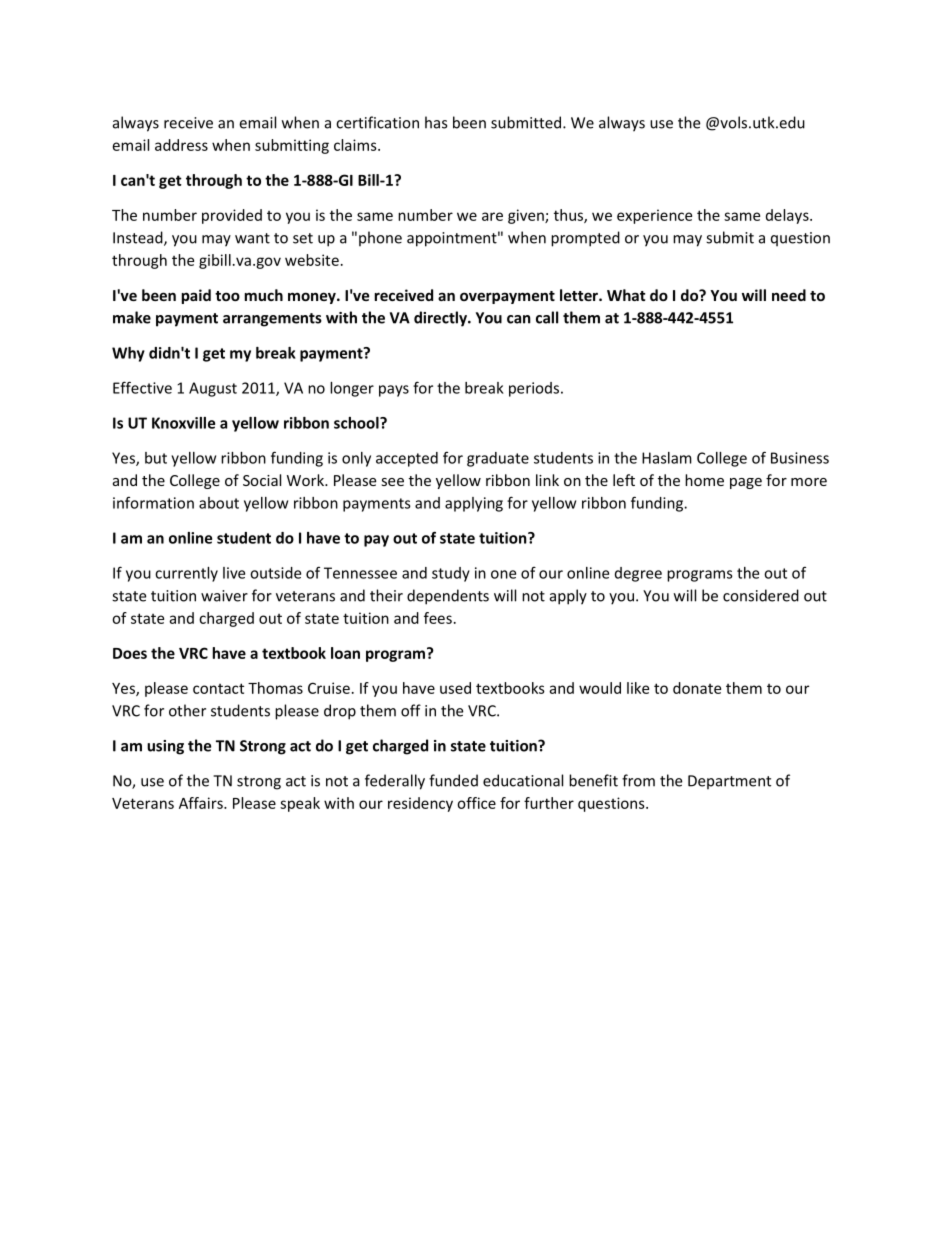 This page has width=952, height=1233. Describe the element at coordinates (234, 573) in the page. I see `live` at that location.
